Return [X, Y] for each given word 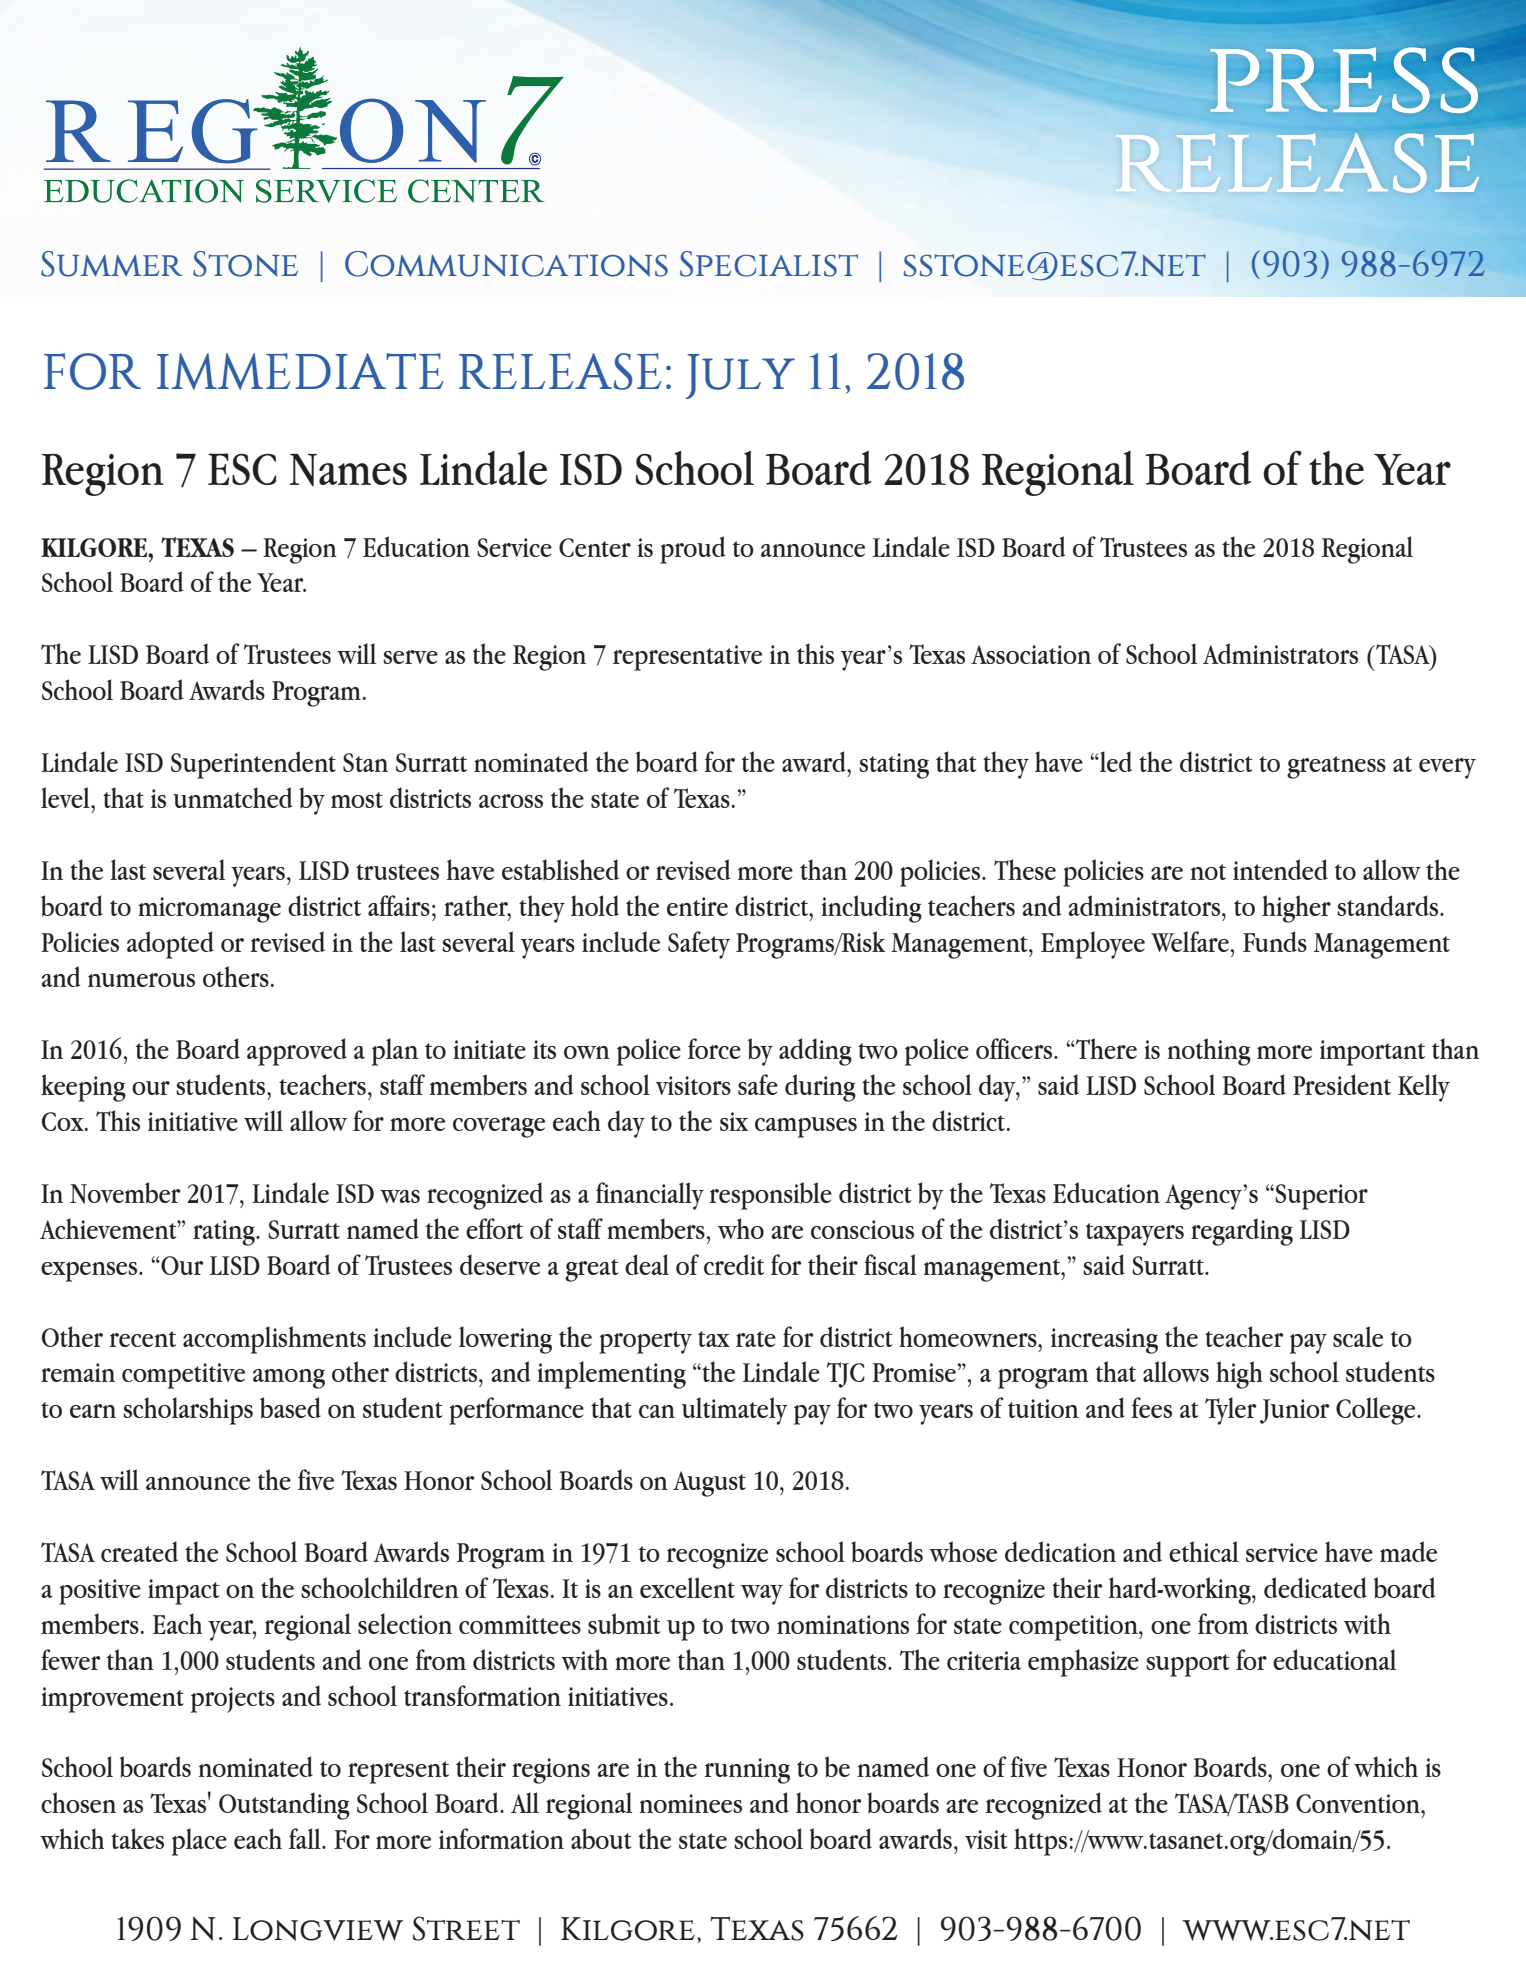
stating [894, 766]
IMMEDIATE [300, 371]
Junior [1294, 1411]
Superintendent [253, 765]
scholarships [188, 1411]
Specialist [769, 264]
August [709, 1484]
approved [297, 1052]
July [740, 376]
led [1115, 761]
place [199, 1842]
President [1342, 1084]
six [734, 1121]
